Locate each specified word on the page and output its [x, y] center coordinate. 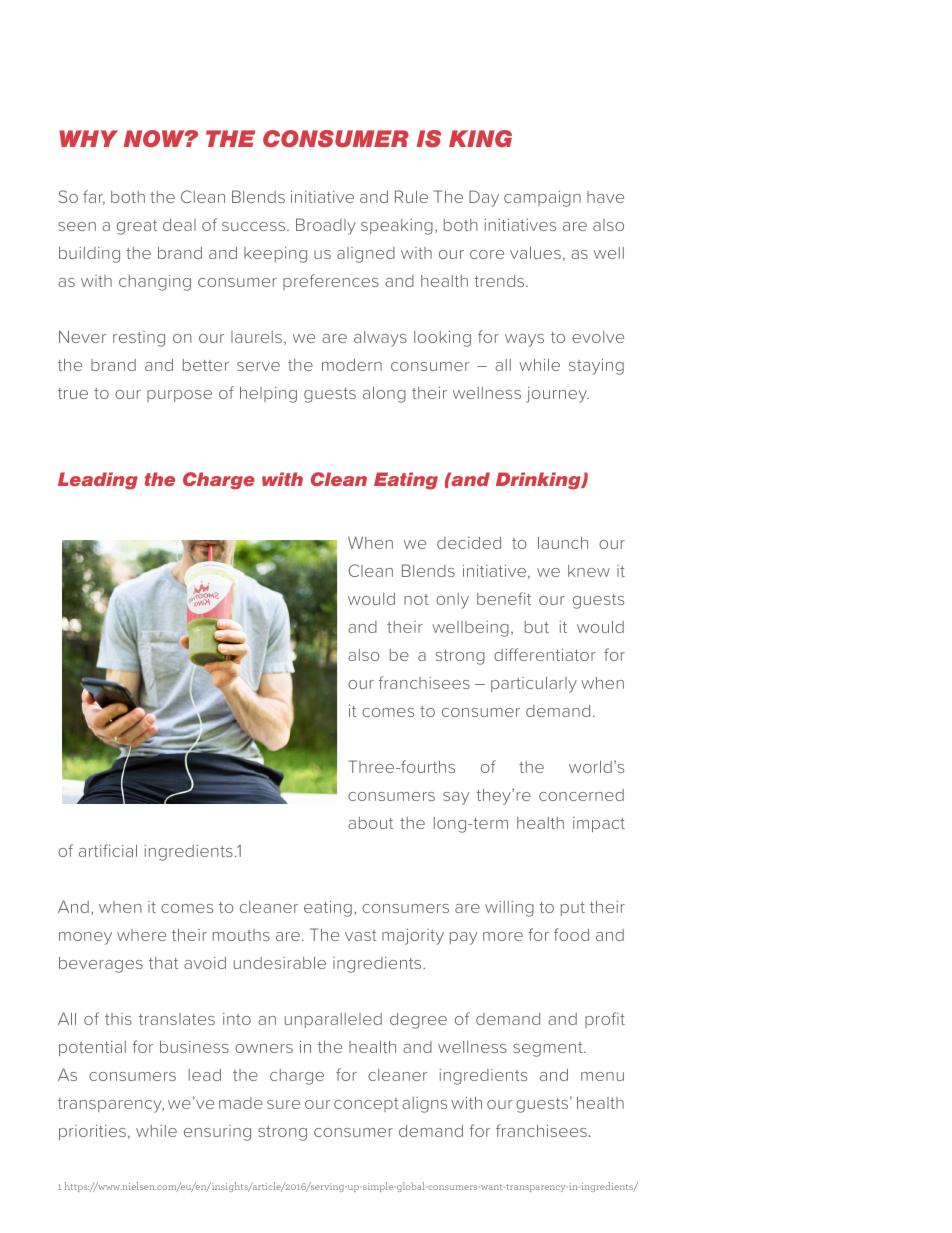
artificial [108, 850]
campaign [542, 199]
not [416, 599]
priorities [92, 1132]
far [94, 197]
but [537, 627]
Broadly [326, 226]
